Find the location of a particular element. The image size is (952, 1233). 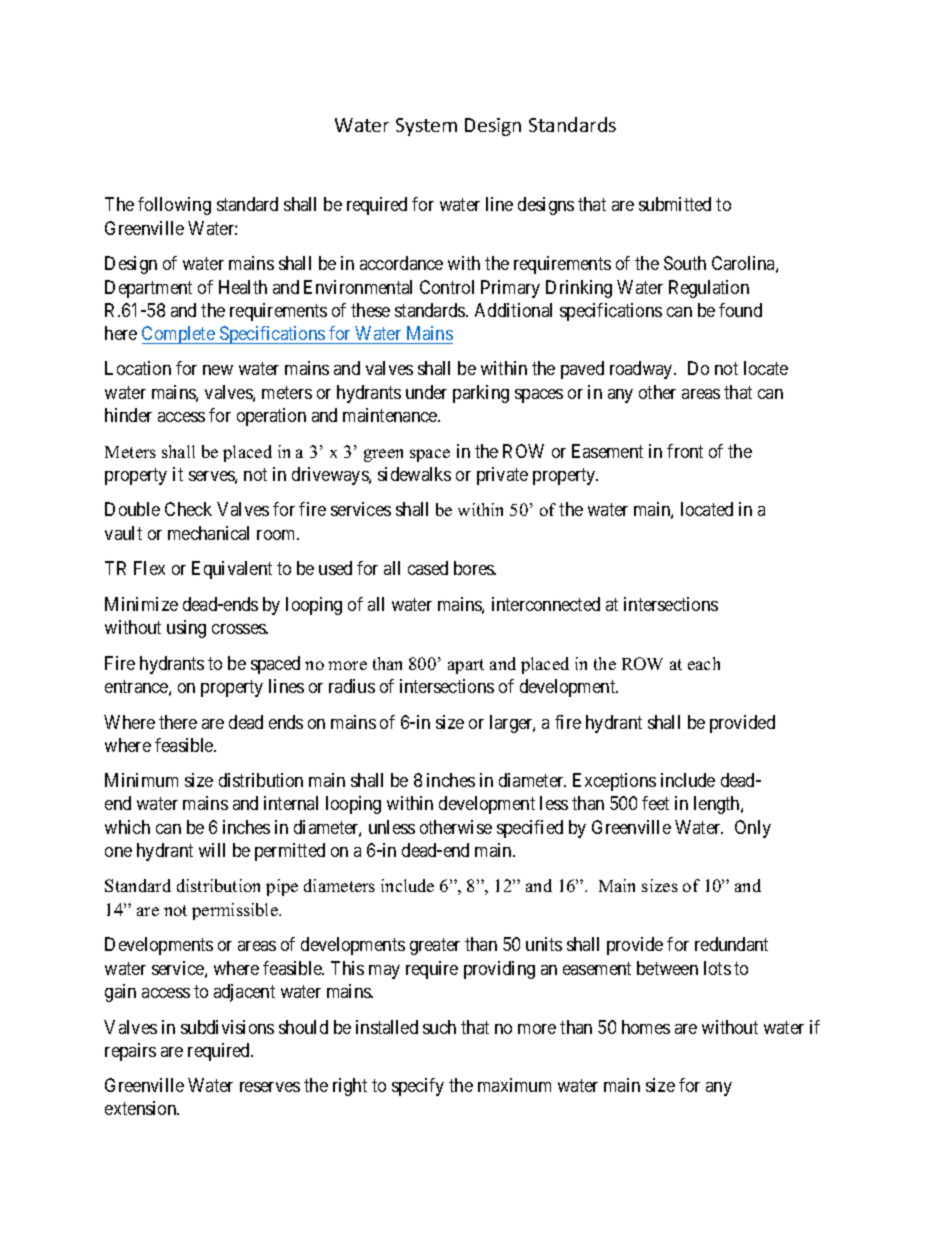

each is located at coordinates (704, 663).
